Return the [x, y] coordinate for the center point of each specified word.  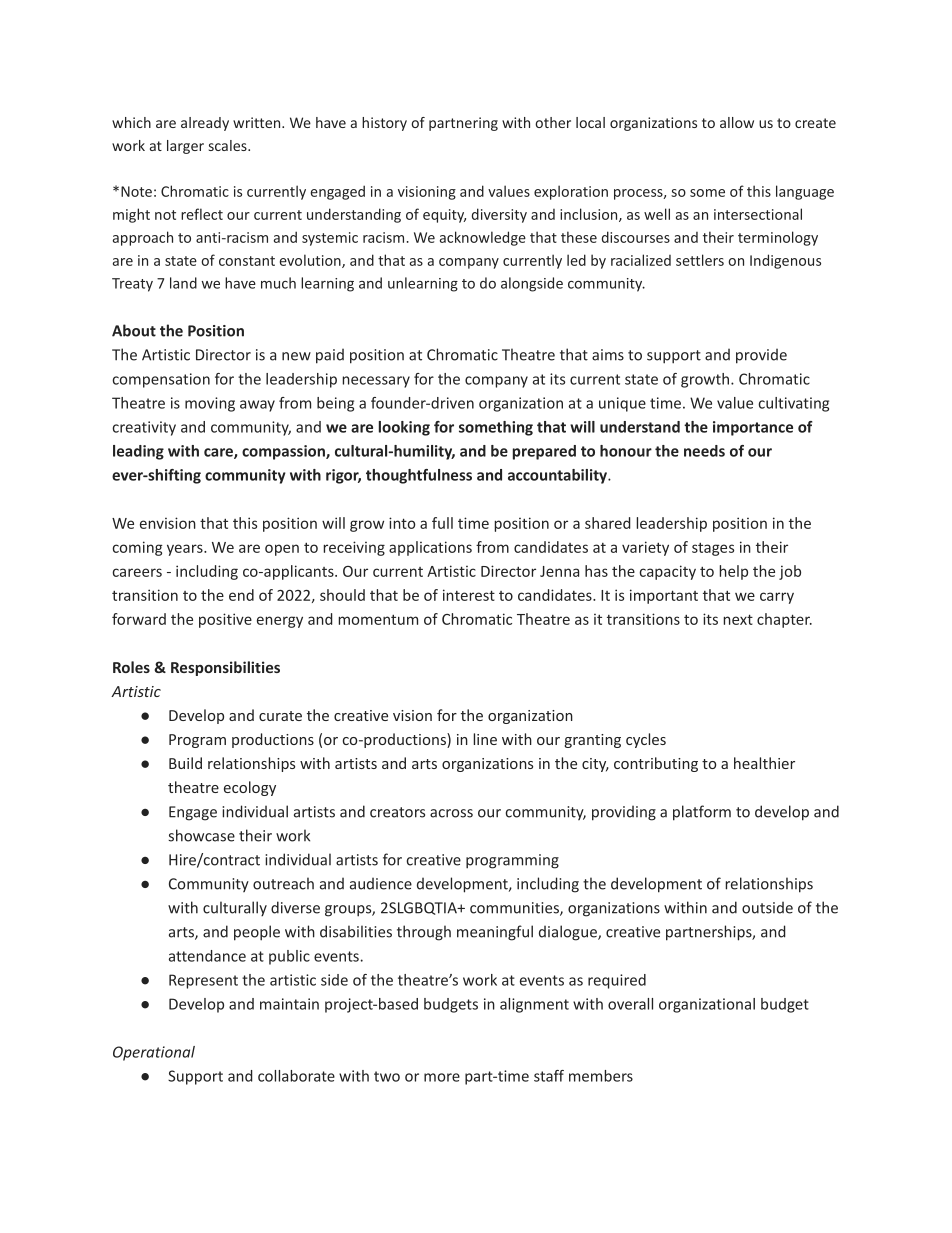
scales [229, 145]
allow [737, 122]
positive [225, 620]
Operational [154, 1053]
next [738, 619]
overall [630, 1004]
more [442, 1077]
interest [469, 595]
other [553, 122]
